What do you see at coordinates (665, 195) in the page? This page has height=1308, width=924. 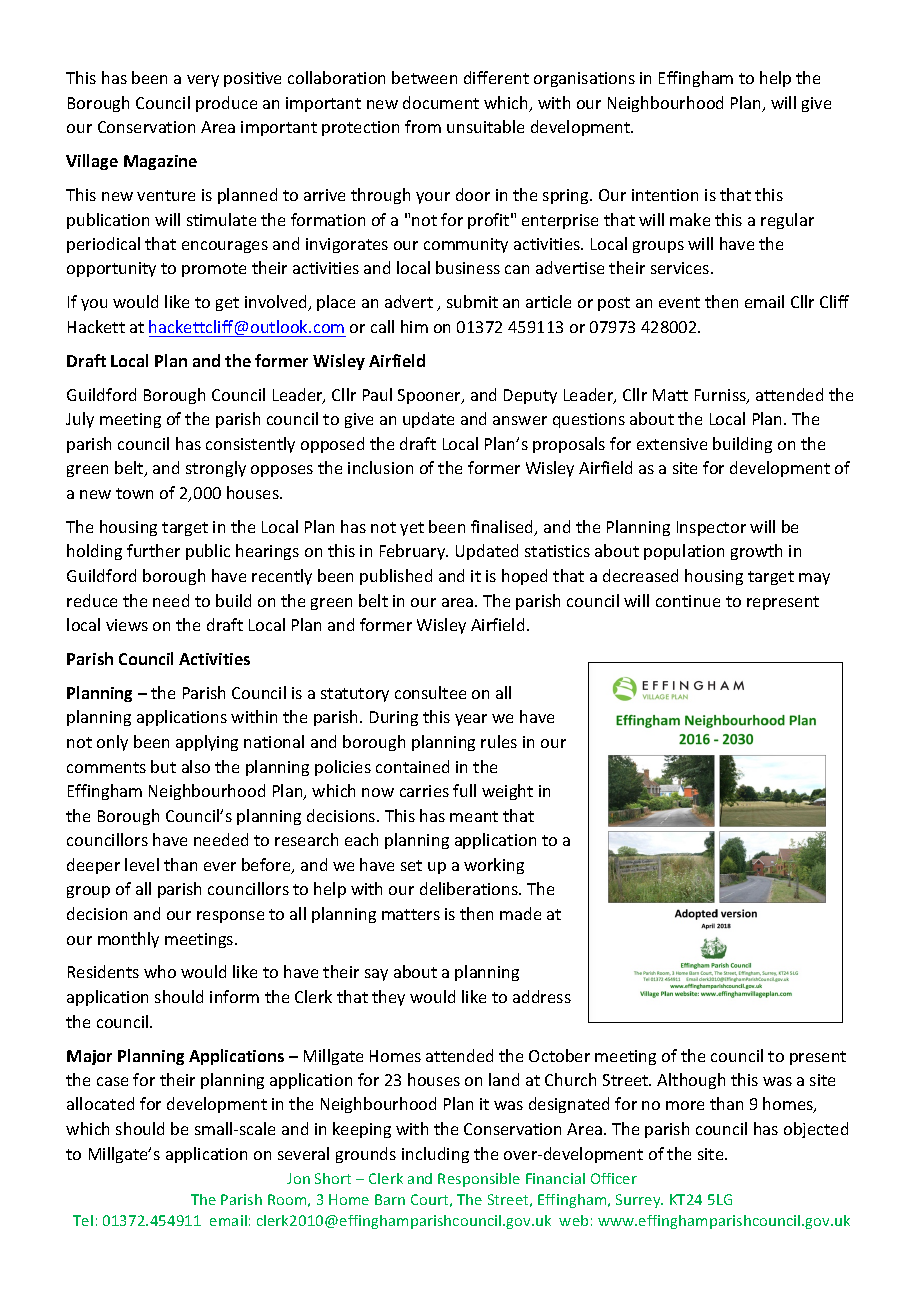 I see `intention` at bounding box center [665, 195].
